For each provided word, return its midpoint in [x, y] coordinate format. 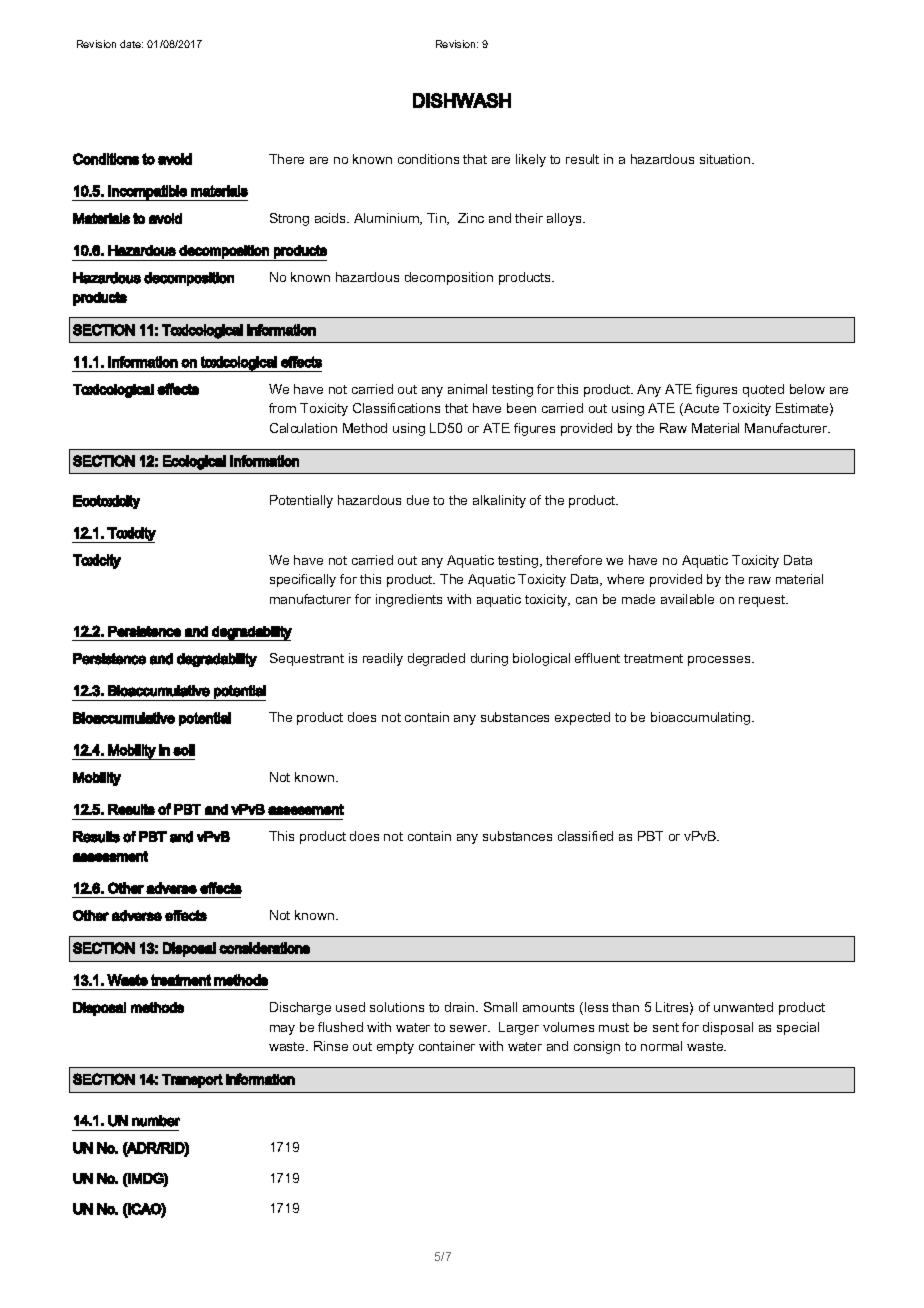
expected [582, 718]
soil [184, 750]
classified [585, 836]
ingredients [409, 600]
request [763, 601]
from [282, 408]
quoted [763, 390]
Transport [192, 1081]
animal [467, 389]
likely [531, 160]
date [131, 44]
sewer [470, 1028]
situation [726, 159]
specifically [303, 580]
